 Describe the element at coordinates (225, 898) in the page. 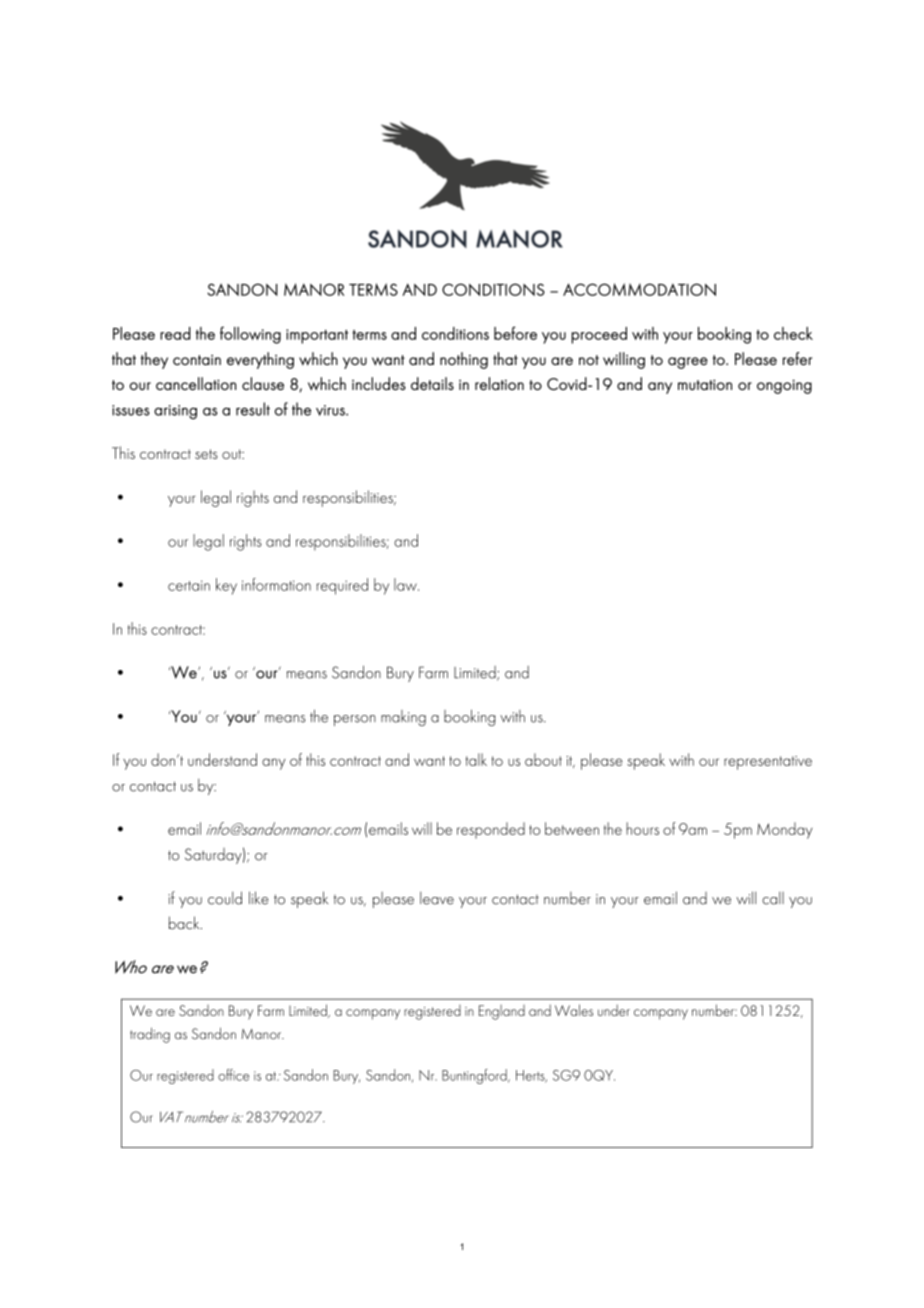

I see `could` at that location.
